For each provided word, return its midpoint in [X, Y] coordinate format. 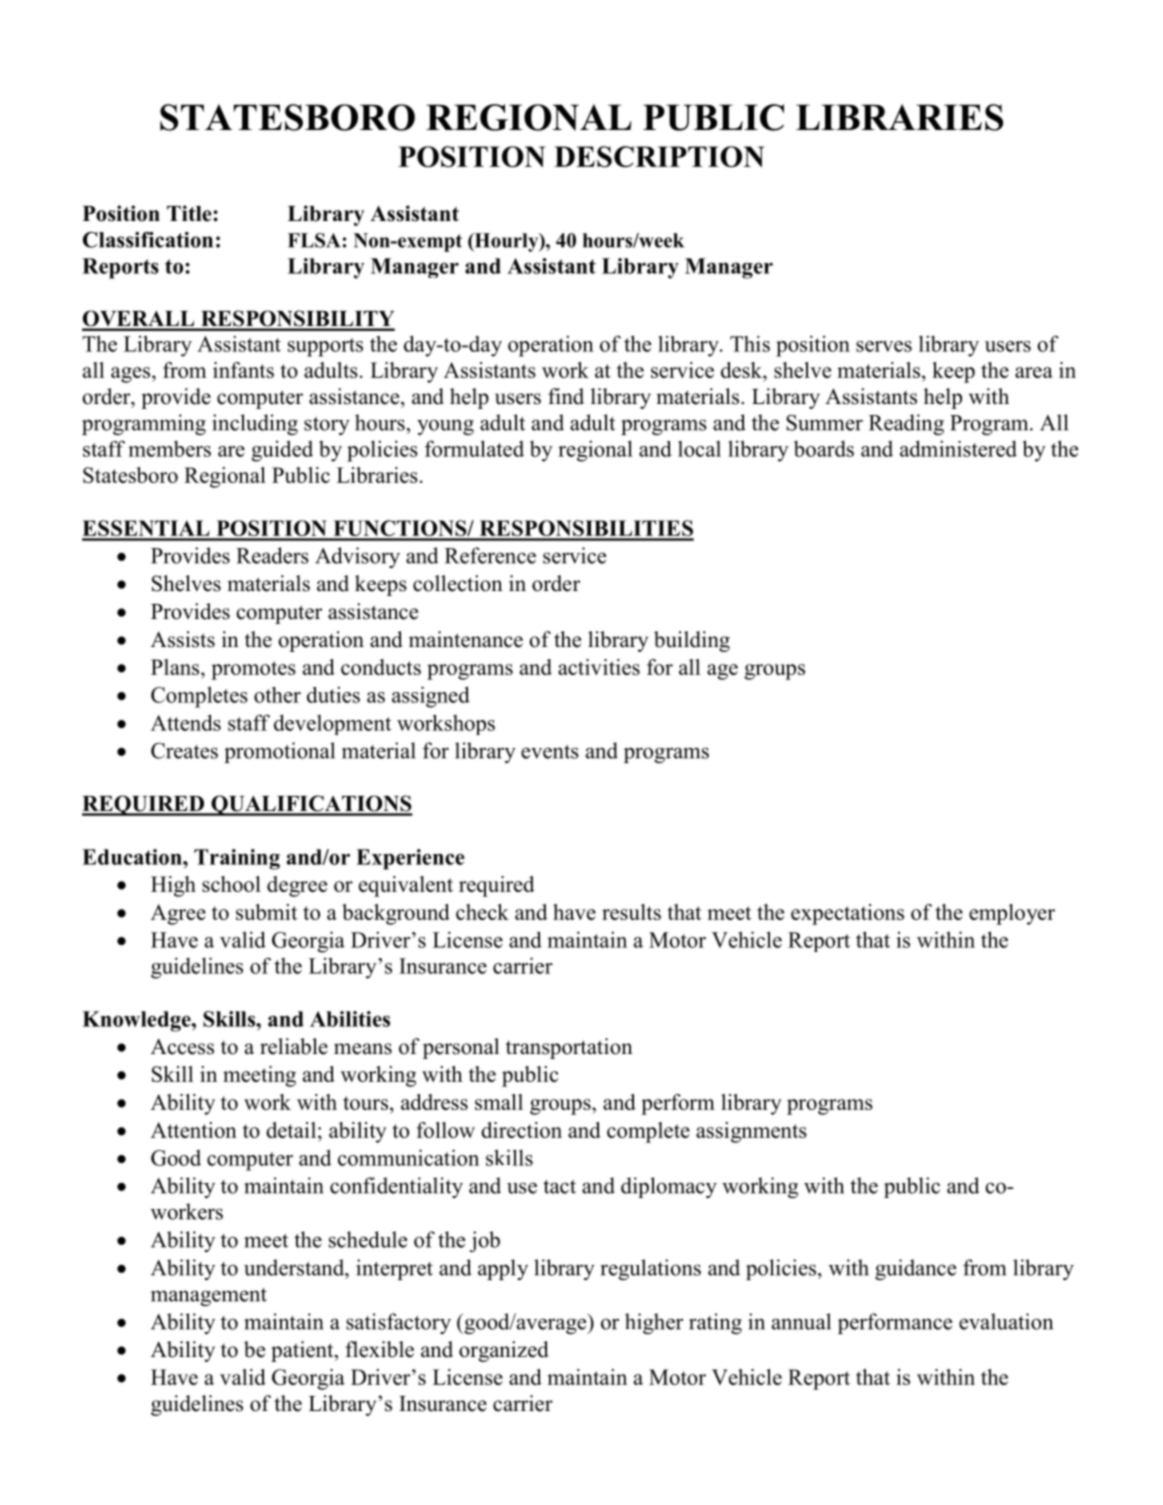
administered [958, 448]
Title [190, 213]
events [550, 752]
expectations [847, 914]
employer [1012, 914]
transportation [569, 1048]
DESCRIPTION [659, 156]
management [209, 1297]
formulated [474, 448]
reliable [294, 1046]
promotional [280, 752]
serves [884, 346]
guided [282, 451]
